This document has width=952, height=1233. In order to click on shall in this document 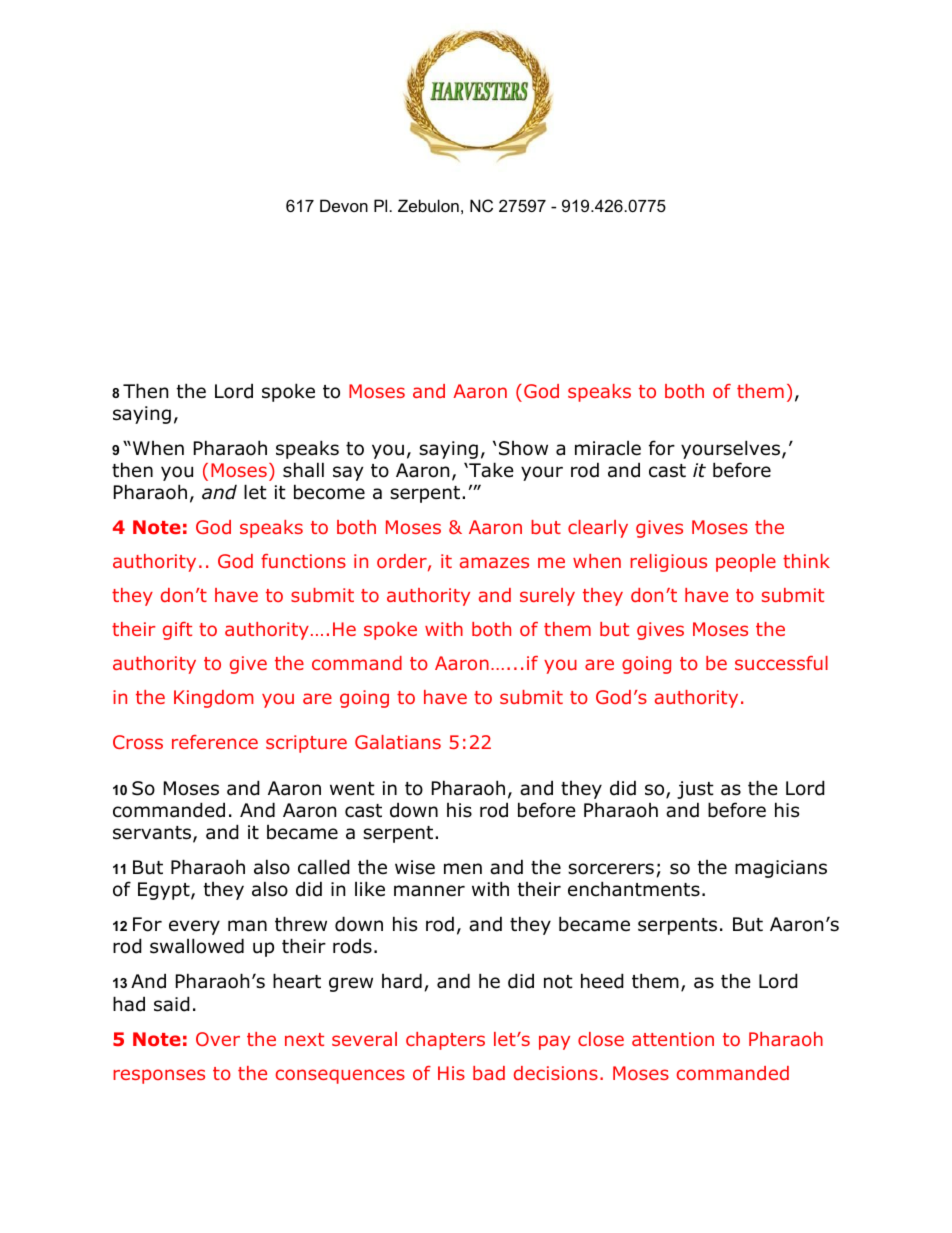, I will do `click(303, 470)`.
